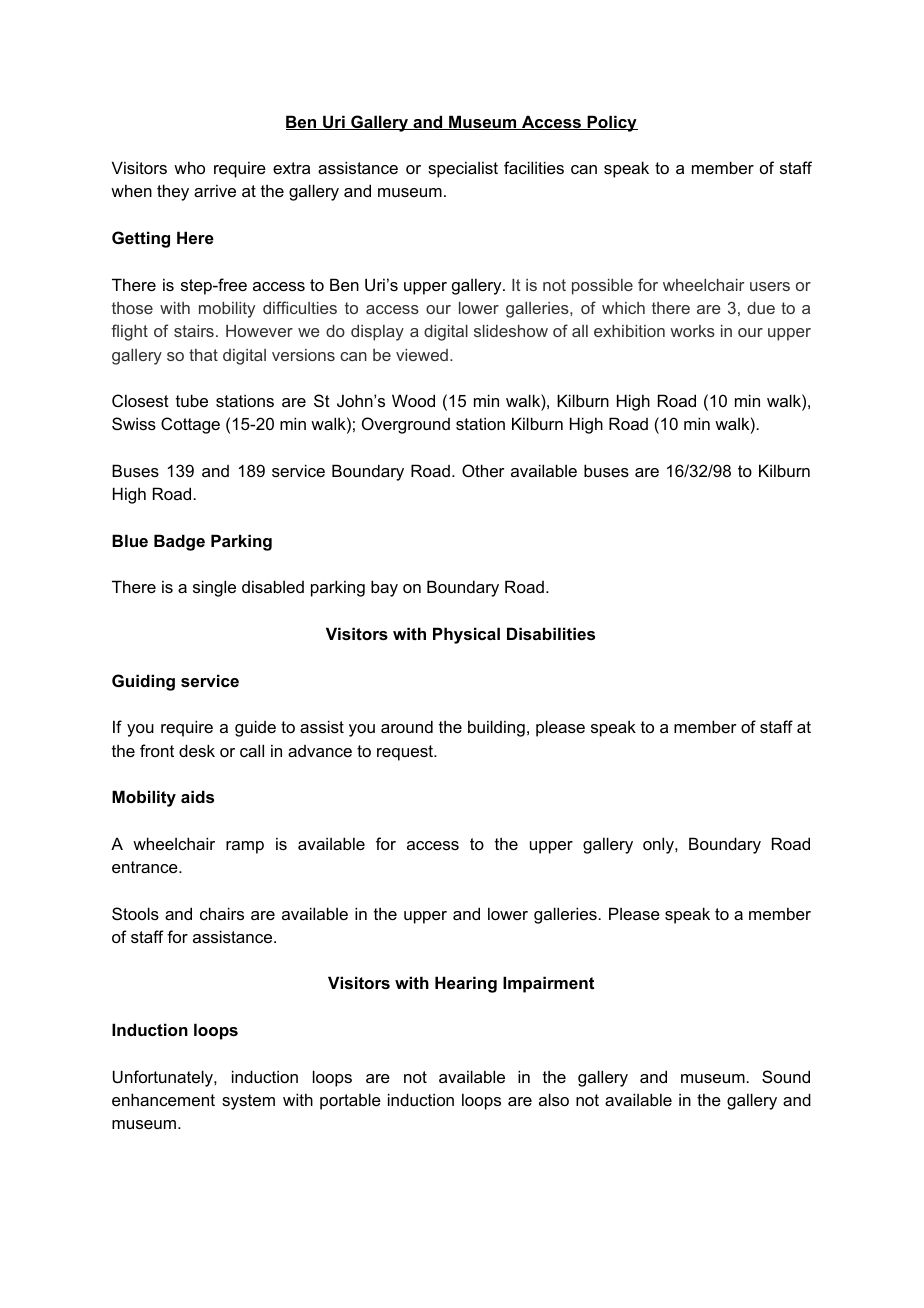 The height and width of the screenshot is (1308, 924). What do you see at coordinates (189, 167) in the screenshot?
I see `who` at bounding box center [189, 167].
